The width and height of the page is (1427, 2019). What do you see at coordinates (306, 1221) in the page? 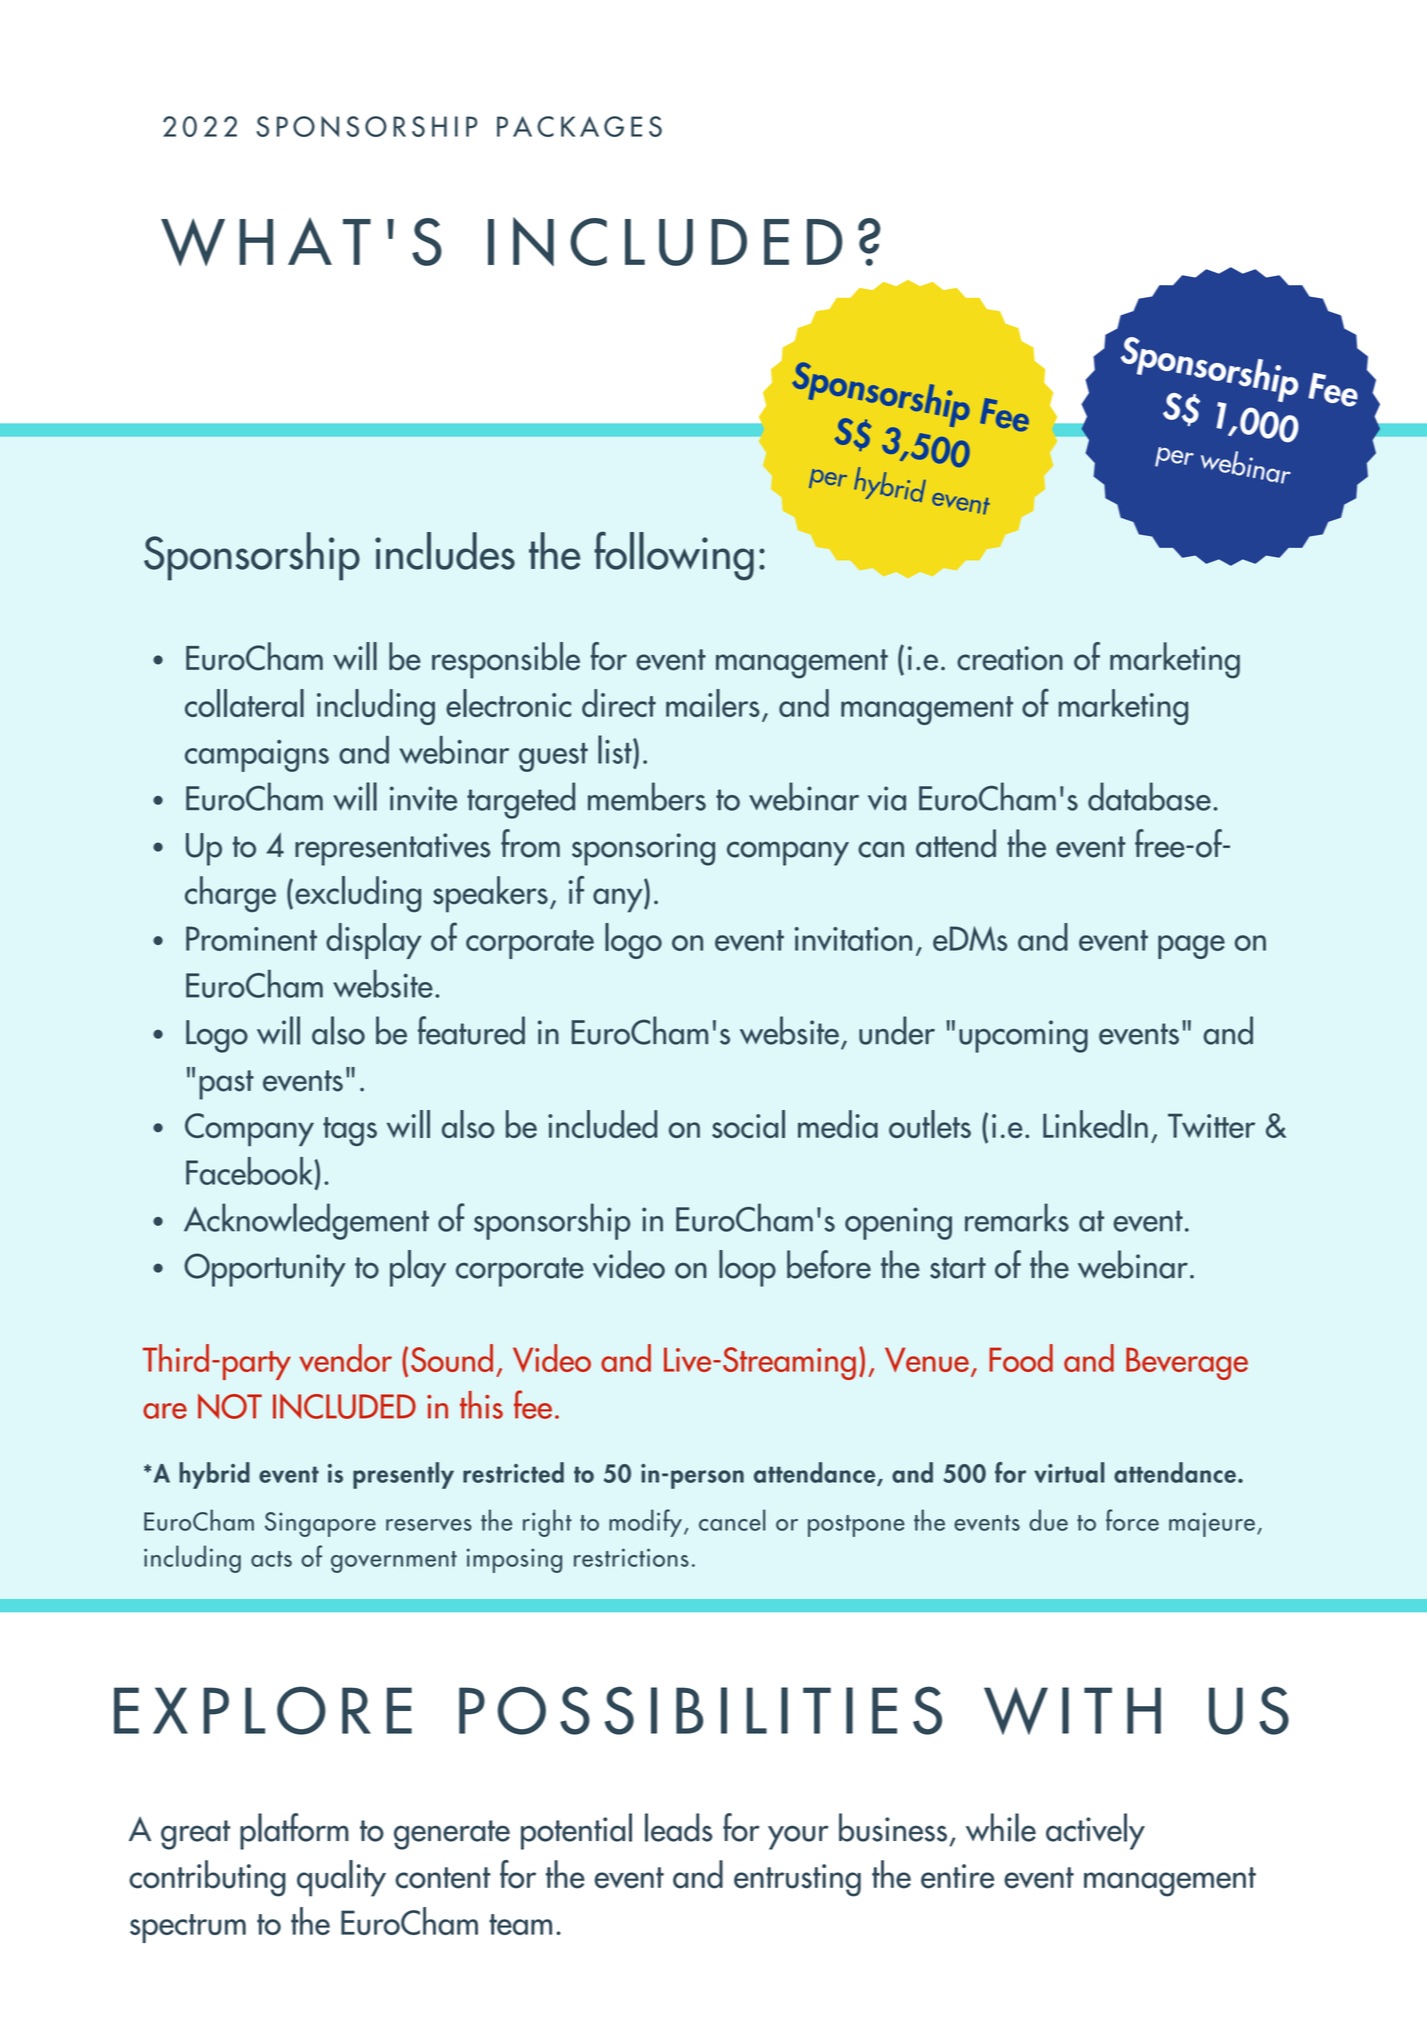
I see `Acknowledgement` at bounding box center [306, 1221].
